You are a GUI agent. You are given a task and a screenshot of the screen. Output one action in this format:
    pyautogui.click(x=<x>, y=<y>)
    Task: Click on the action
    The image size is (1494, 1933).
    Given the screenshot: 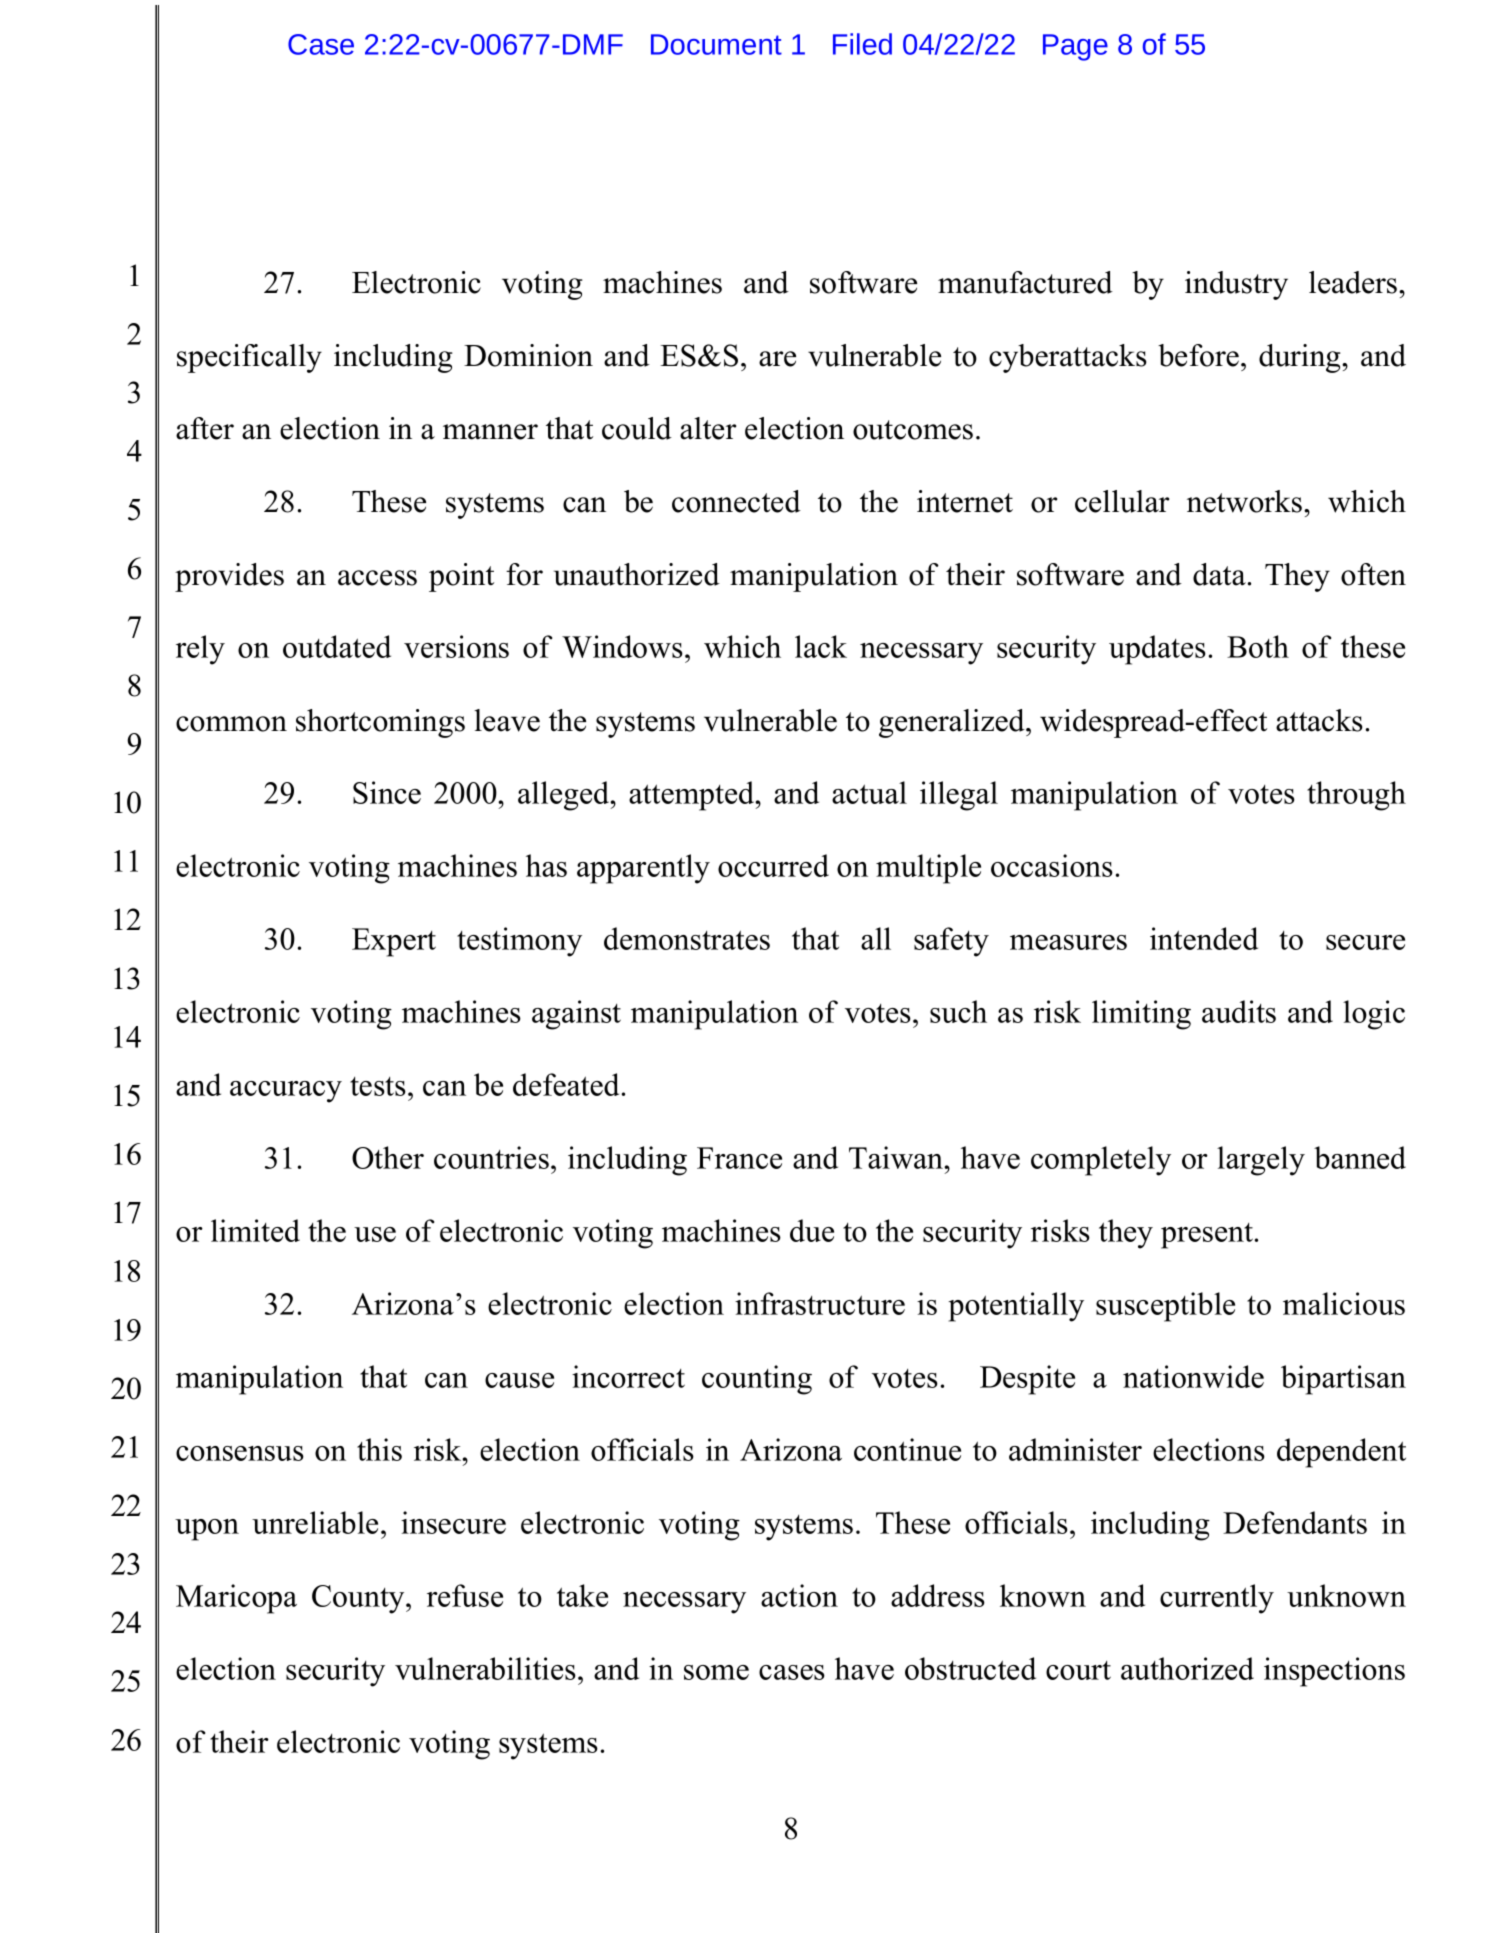 What is the action you would take?
    pyautogui.click(x=799, y=1595)
